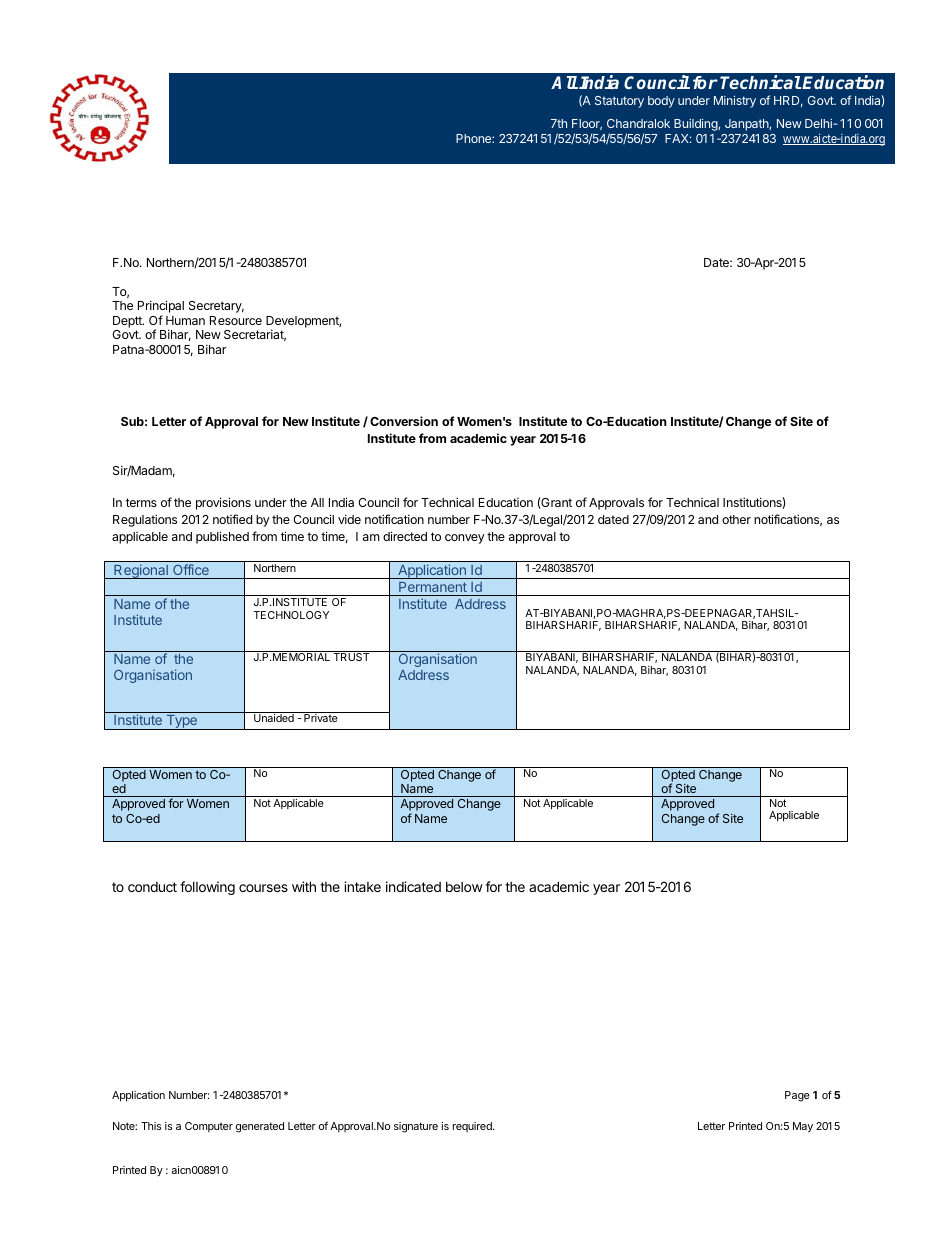  Describe the element at coordinates (473, 1127) in the page. I see `required` at that location.
